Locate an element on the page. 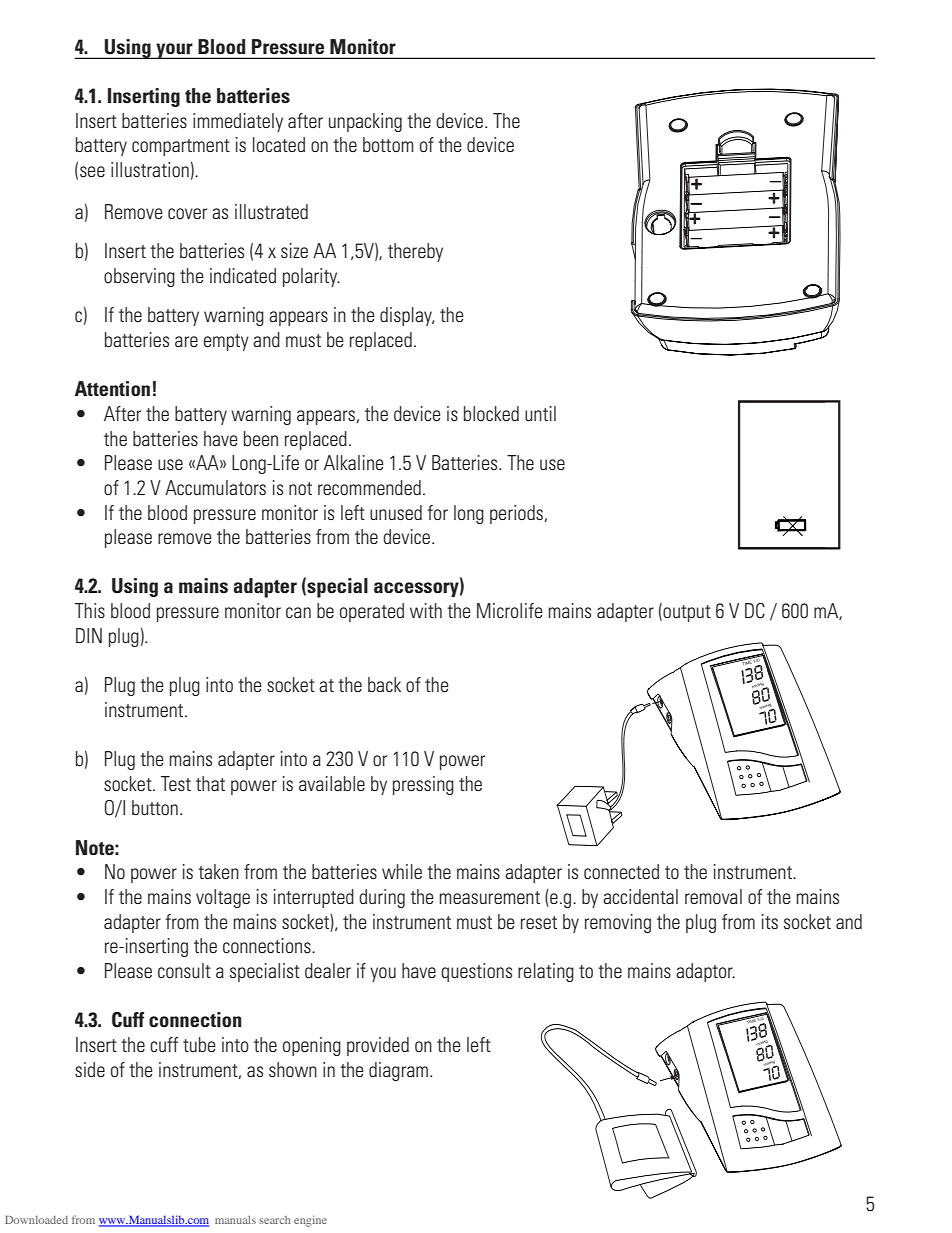 This page has height=1233, width=952. pressing is located at coordinates (423, 785).
